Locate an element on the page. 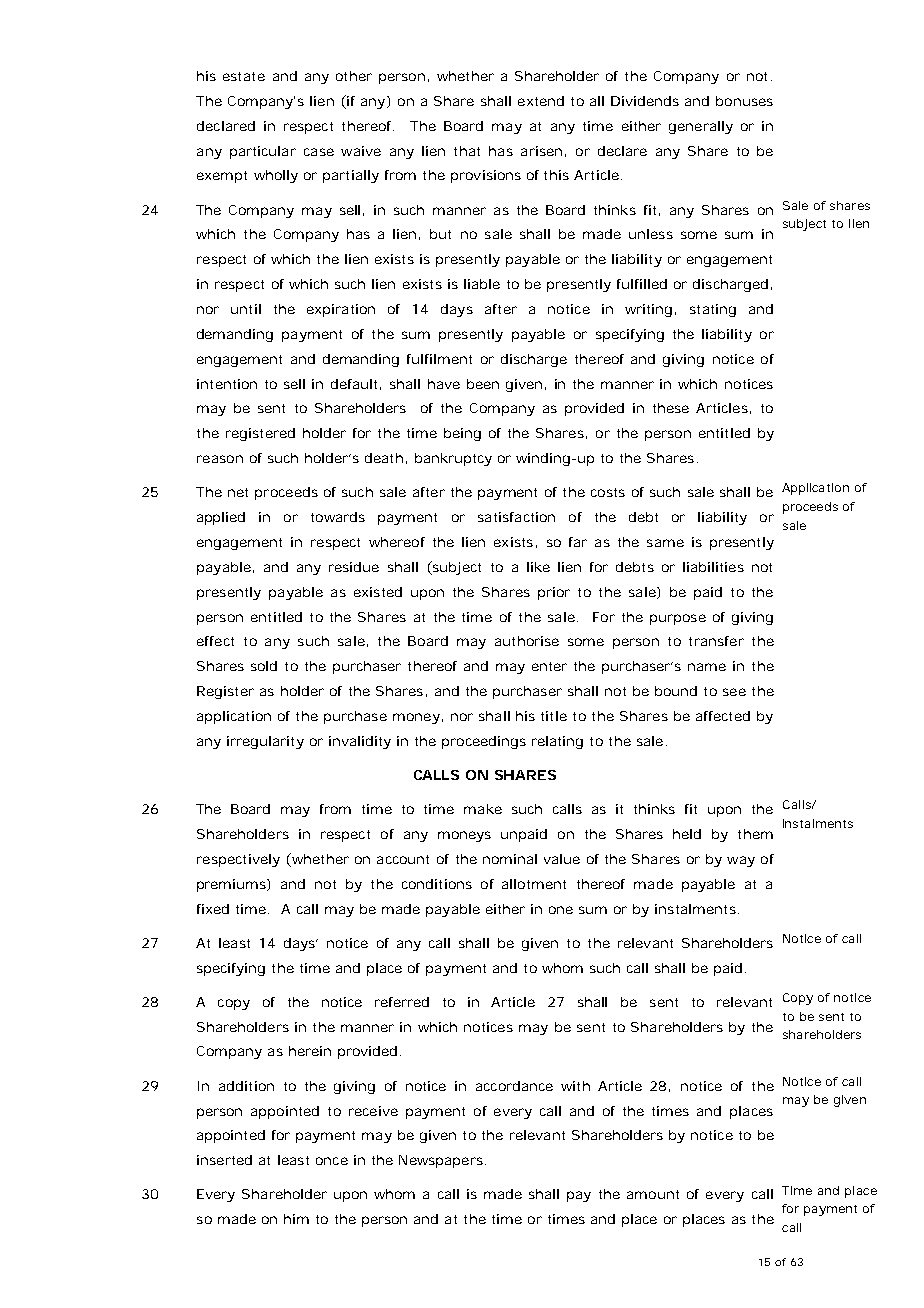 The image size is (924, 1308). him is located at coordinates (296, 1219).
